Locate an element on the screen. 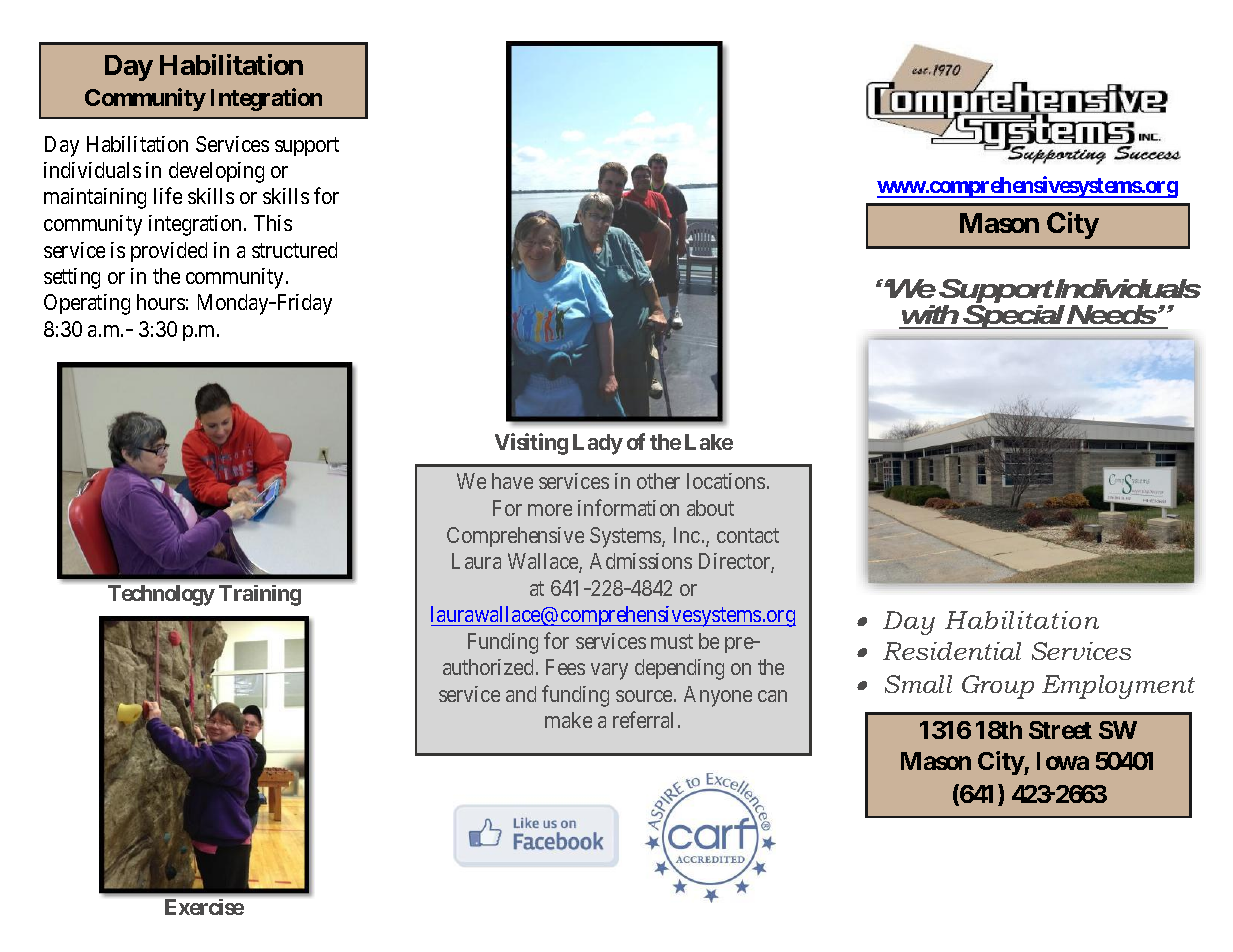 The image size is (1233, 952). life is located at coordinates (168, 196).
